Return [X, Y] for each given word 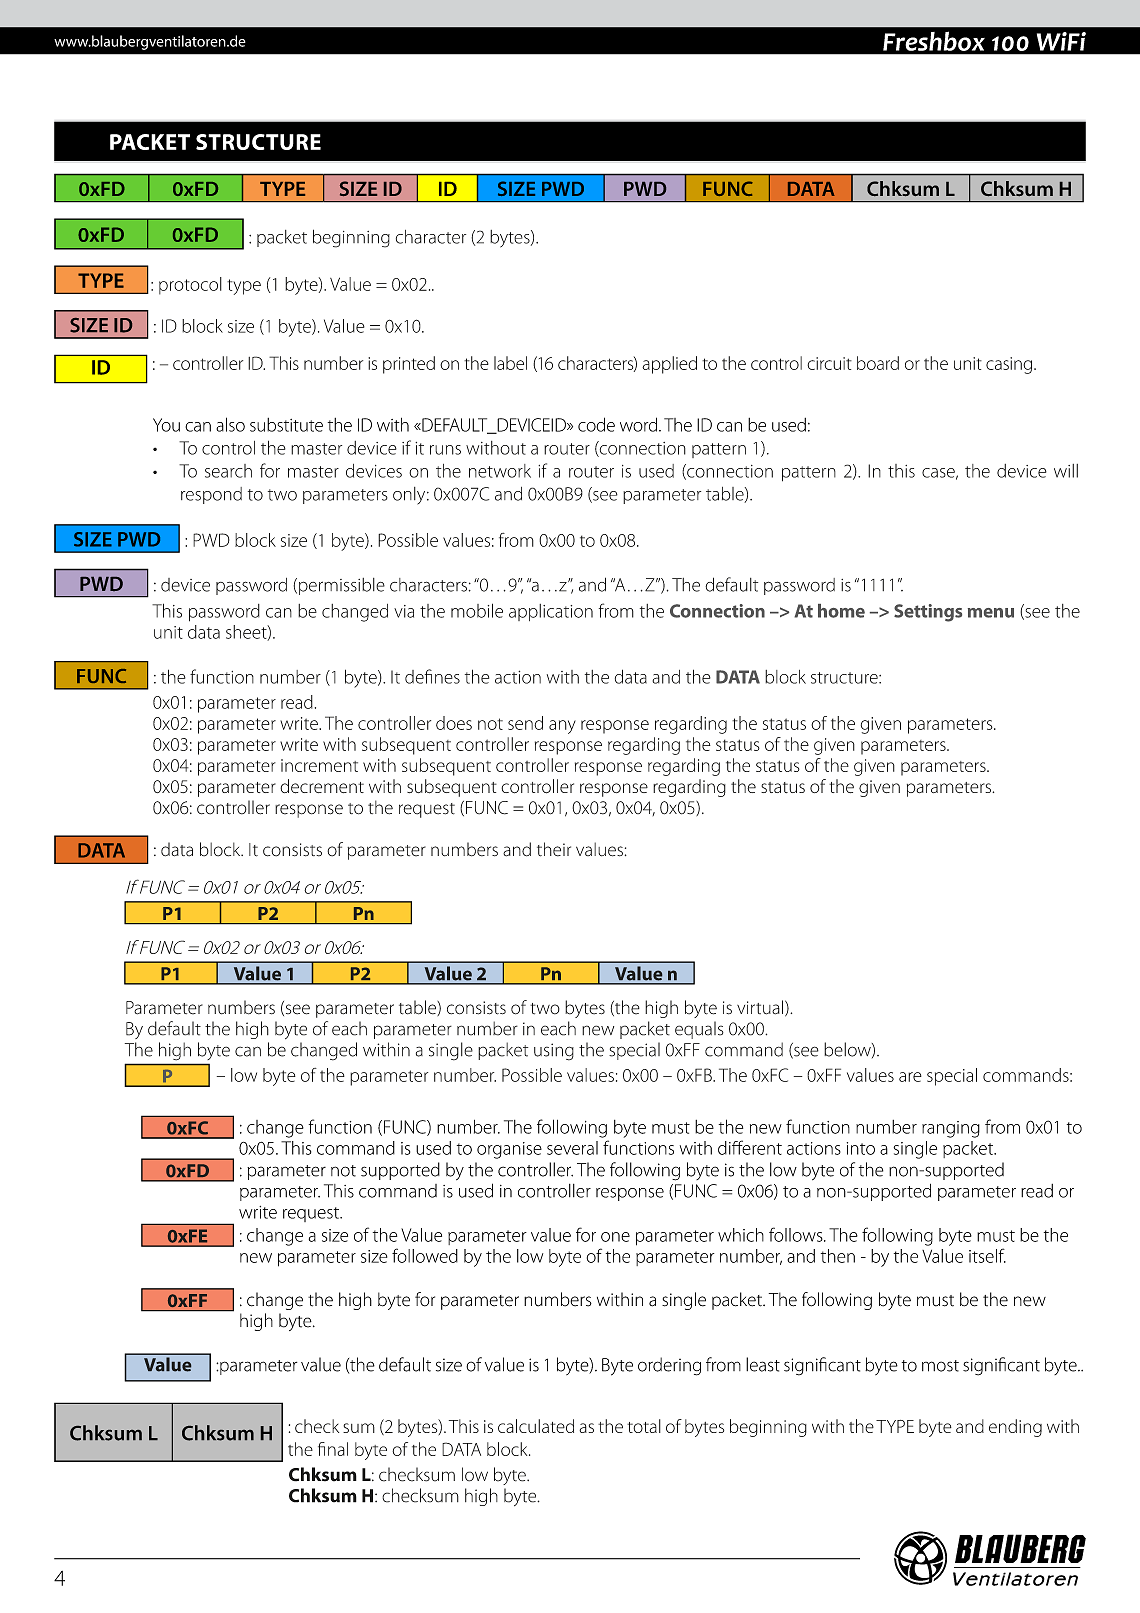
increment [319, 765]
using [554, 1052]
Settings [928, 613]
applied [669, 365]
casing [1009, 365]
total [644, 1426]
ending [1015, 1428]
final [333, 1449]
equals [699, 1030]
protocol [190, 286]
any [562, 727]
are [910, 1077]
